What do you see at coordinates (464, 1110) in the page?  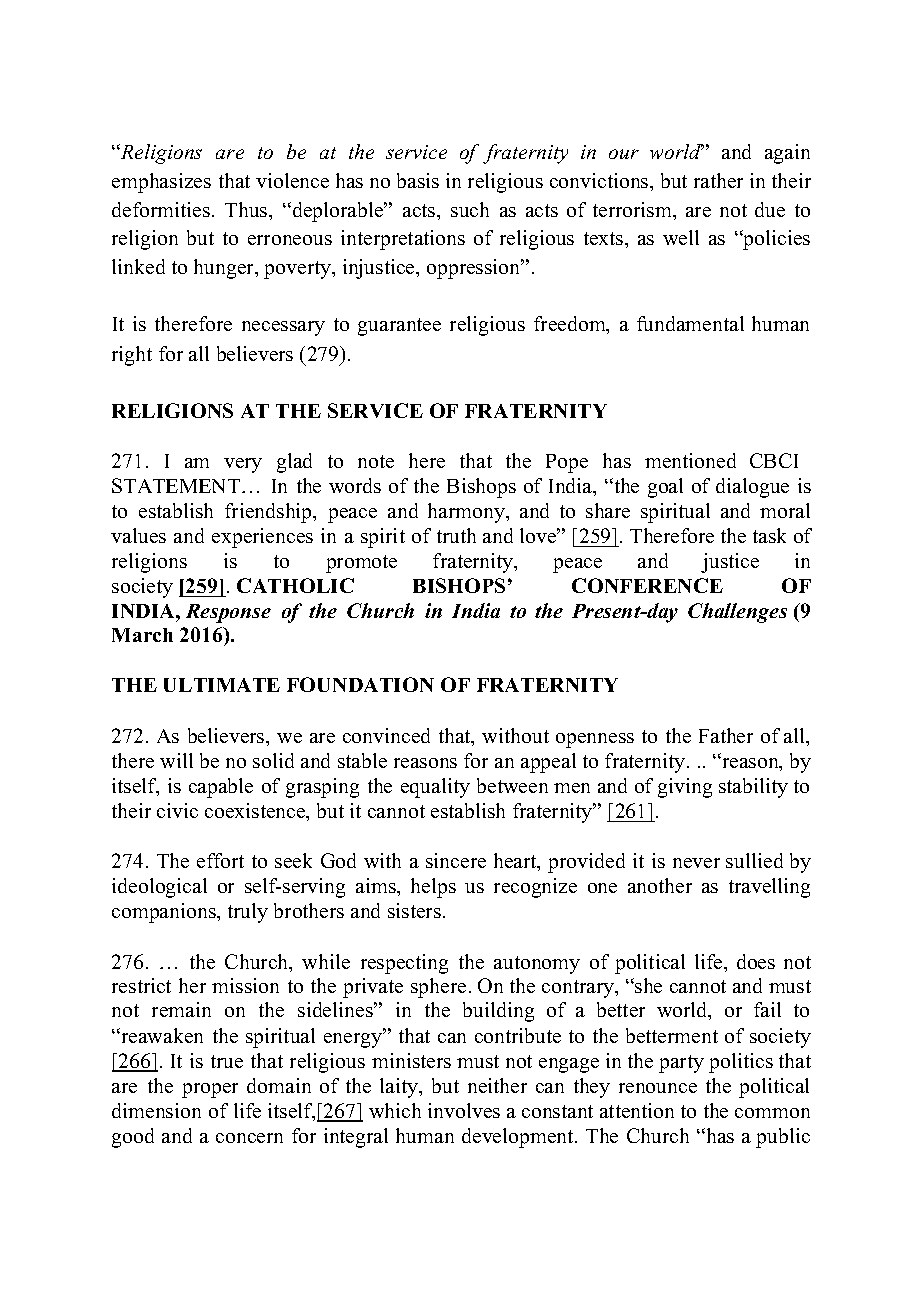 I see `involves` at bounding box center [464, 1110].
